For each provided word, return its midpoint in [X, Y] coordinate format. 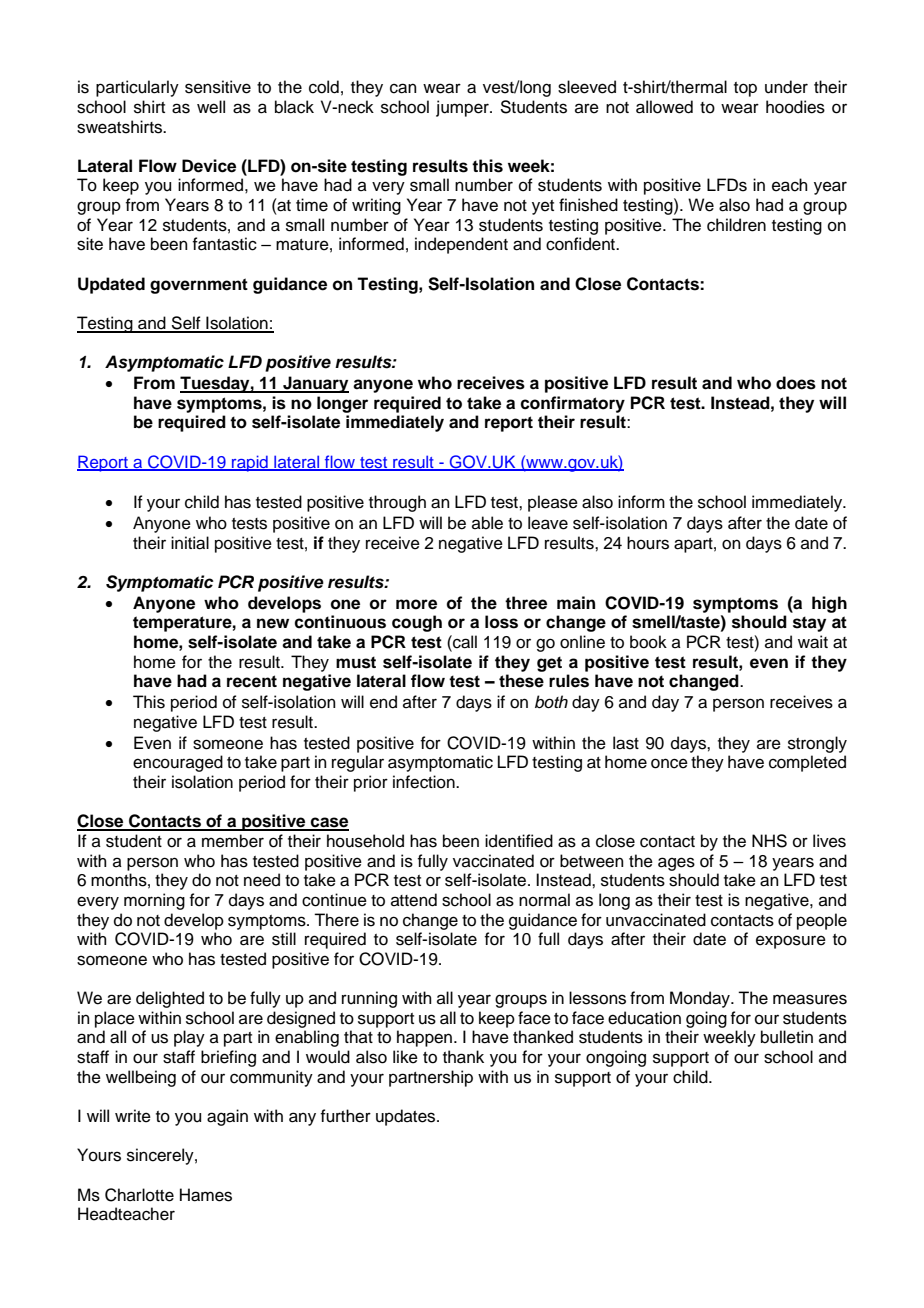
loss [501, 622]
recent [252, 681]
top [745, 89]
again [227, 1117]
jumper [463, 108]
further [345, 1116]
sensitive [218, 87]
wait [813, 642]
